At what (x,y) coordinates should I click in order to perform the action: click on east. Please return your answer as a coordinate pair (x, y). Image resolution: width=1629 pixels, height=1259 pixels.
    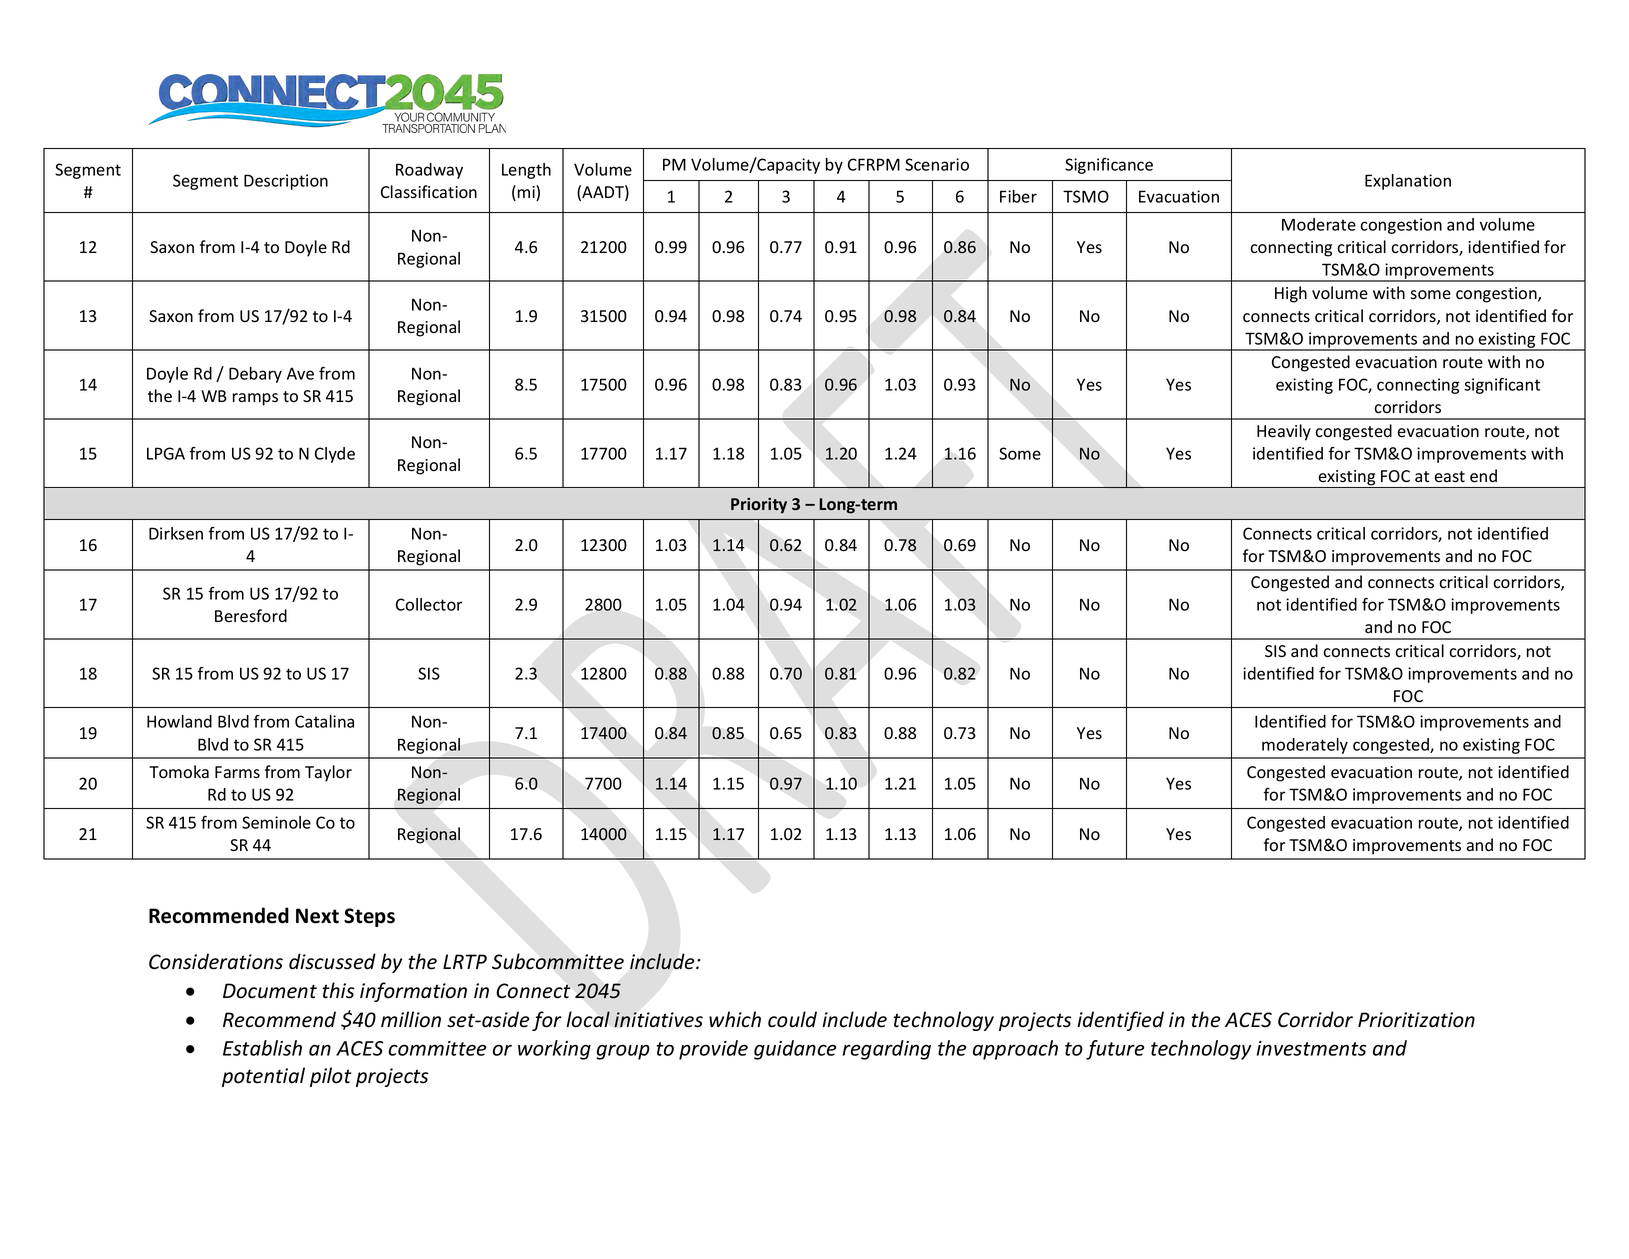
    Looking at the image, I should click on (1450, 477).
